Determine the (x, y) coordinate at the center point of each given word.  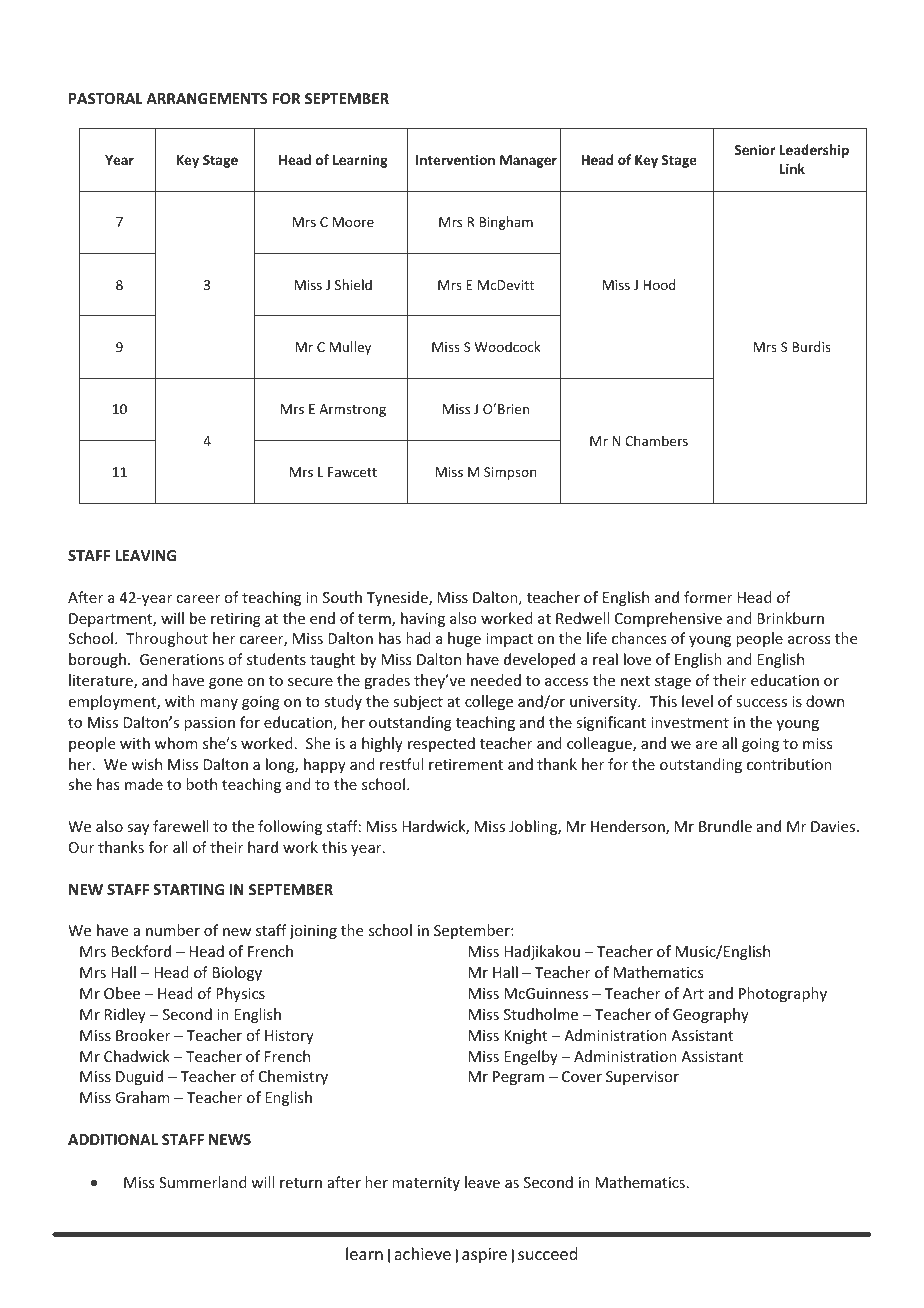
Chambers (656, 440)
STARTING (188, 889)
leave (482, 1182)
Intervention (455, 159)
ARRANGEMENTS (207, 98)
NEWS (230, 1139)
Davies (834, 826)
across (809, 640)
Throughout (167, 639)
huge (464, 639)
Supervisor (642, 1078)
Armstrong (352, 410)
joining (313, 932)
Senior (755, 149)
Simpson (510, 473)
